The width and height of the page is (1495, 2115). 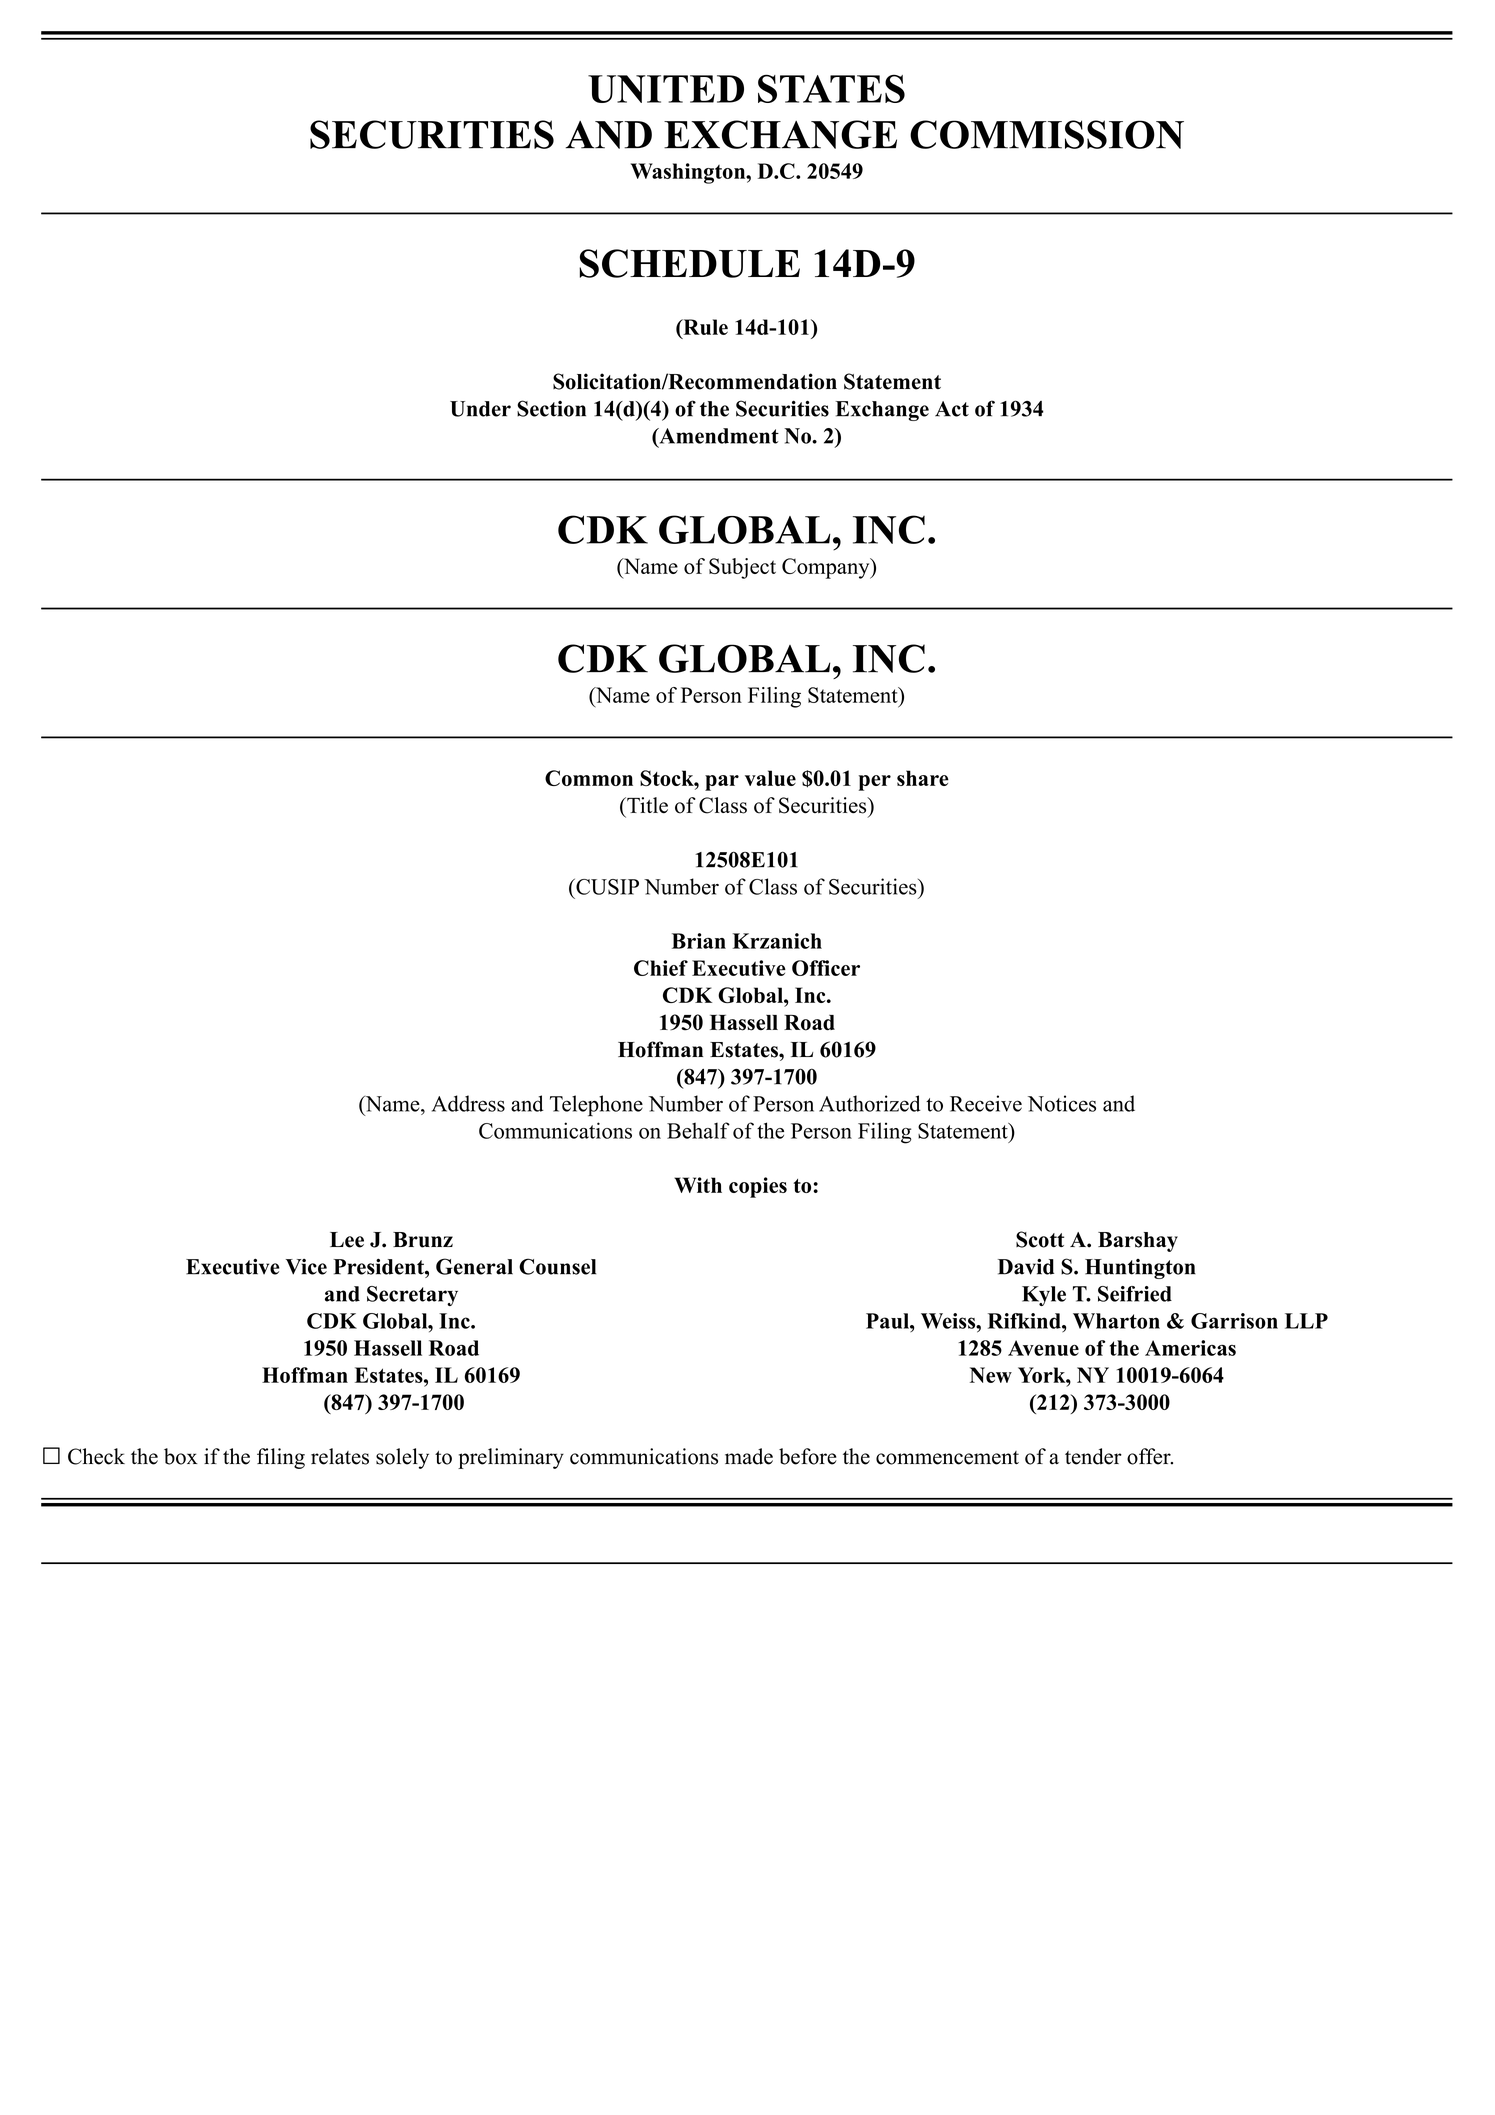 What do you see at coordinates (826, 968) in the page?
I see `Officer` at bounding box center [826, 968].
